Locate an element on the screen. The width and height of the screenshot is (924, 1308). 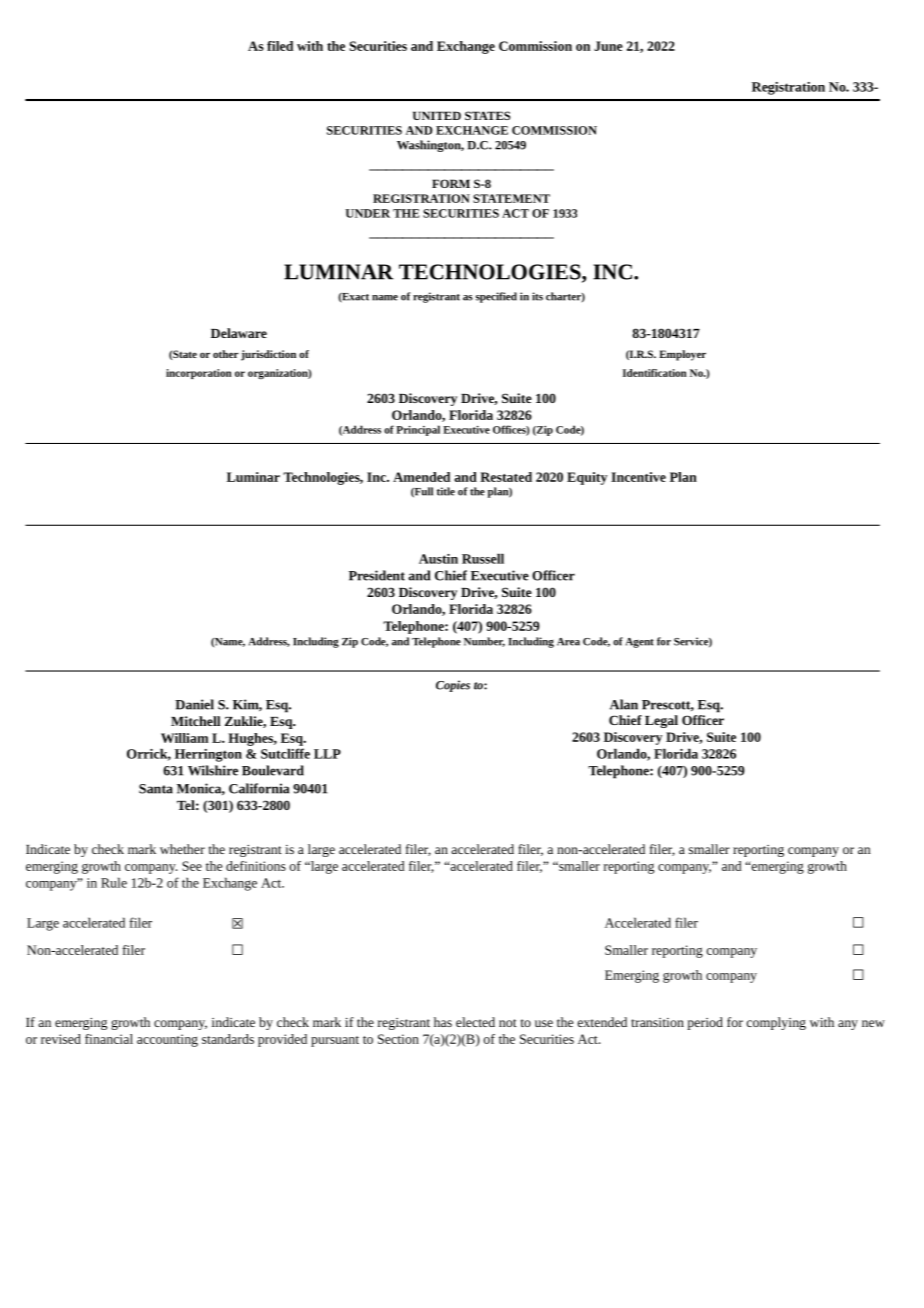
President is located at coordinates (377, 575).
